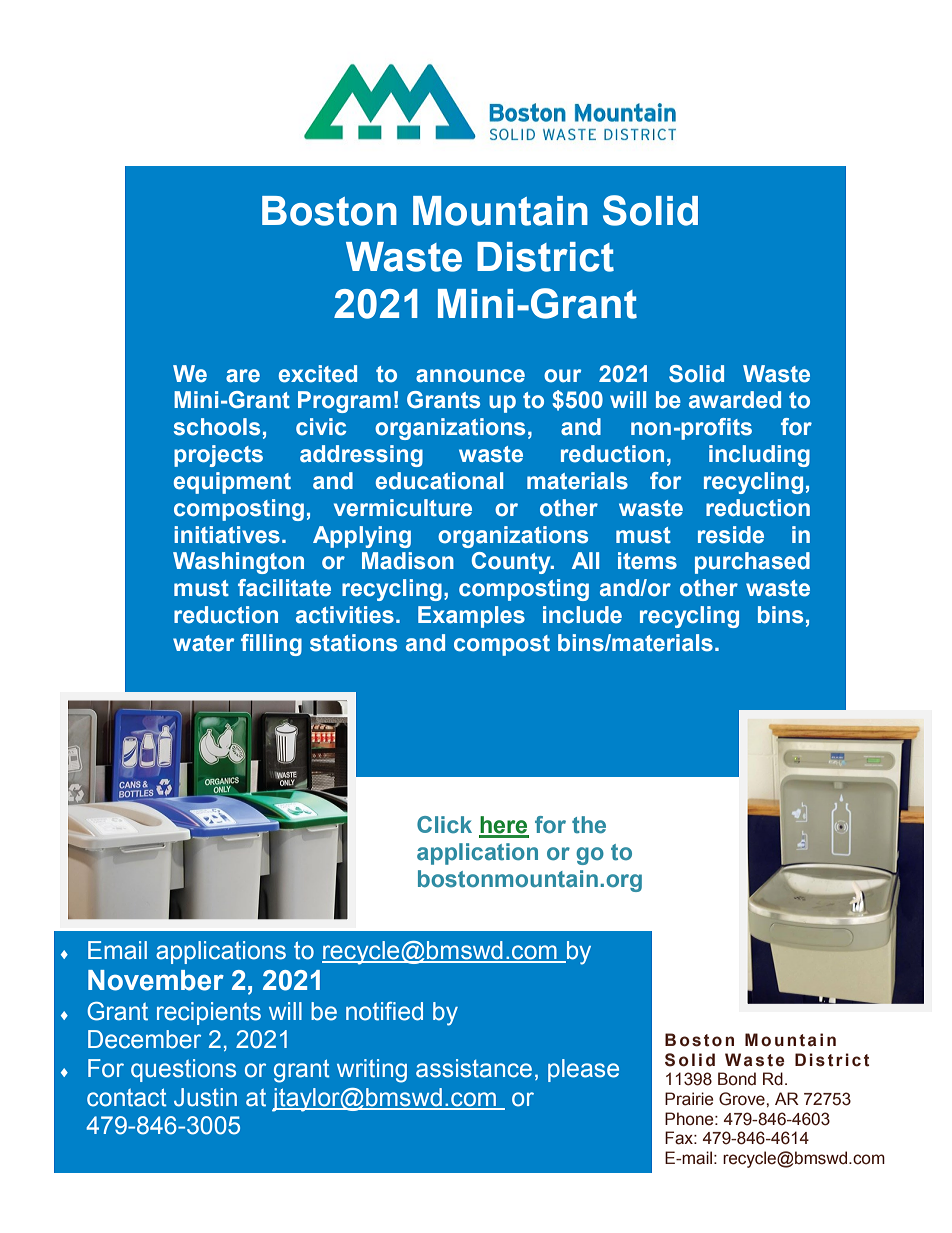 The width and height of the screenshot is (952, 1233). Describe the element at coordinates (444, 824) in the screenshot. I see `Click` at that location.
